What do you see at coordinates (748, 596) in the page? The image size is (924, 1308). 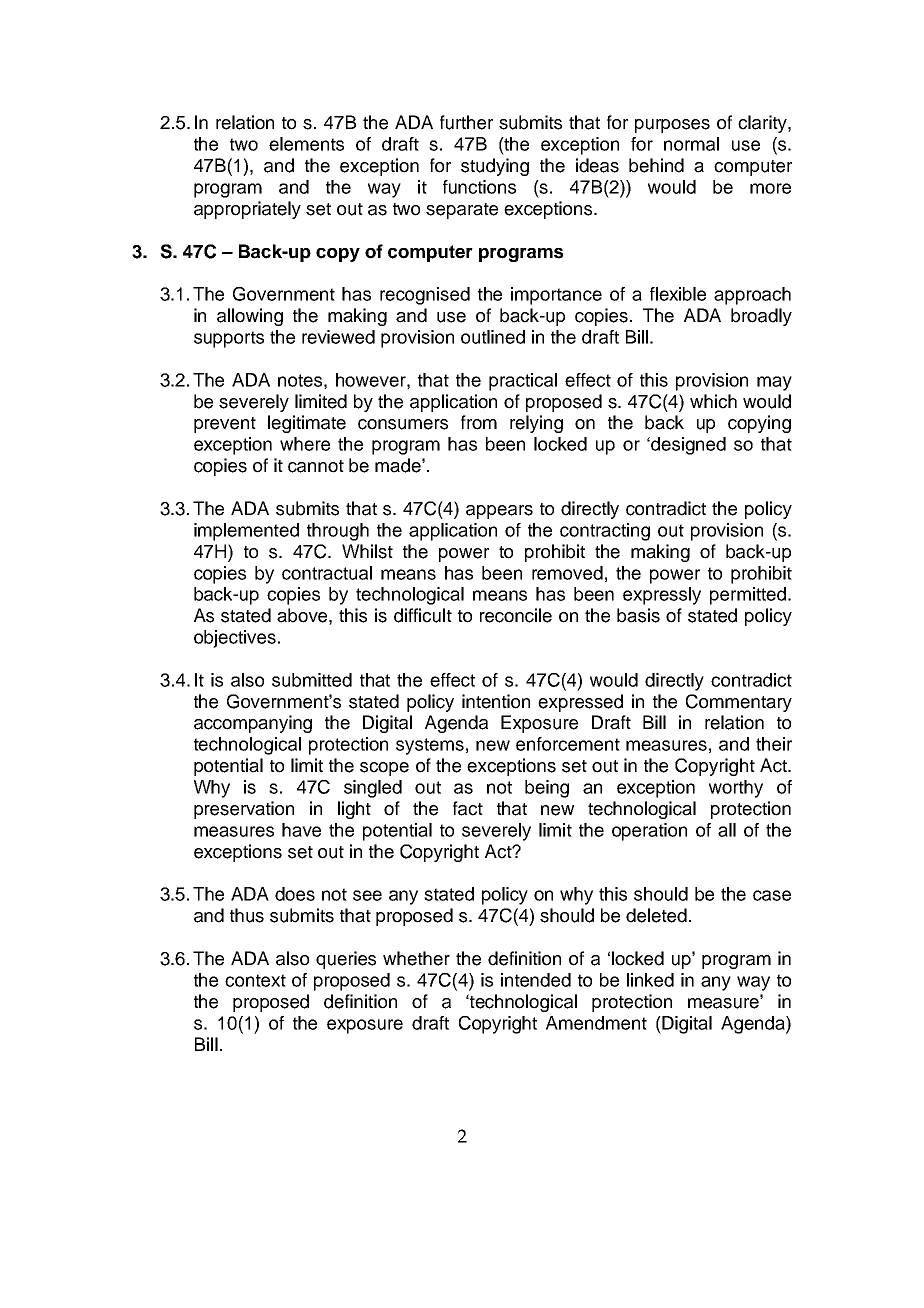 I see `permitted` at bounding box center [748, 596].
